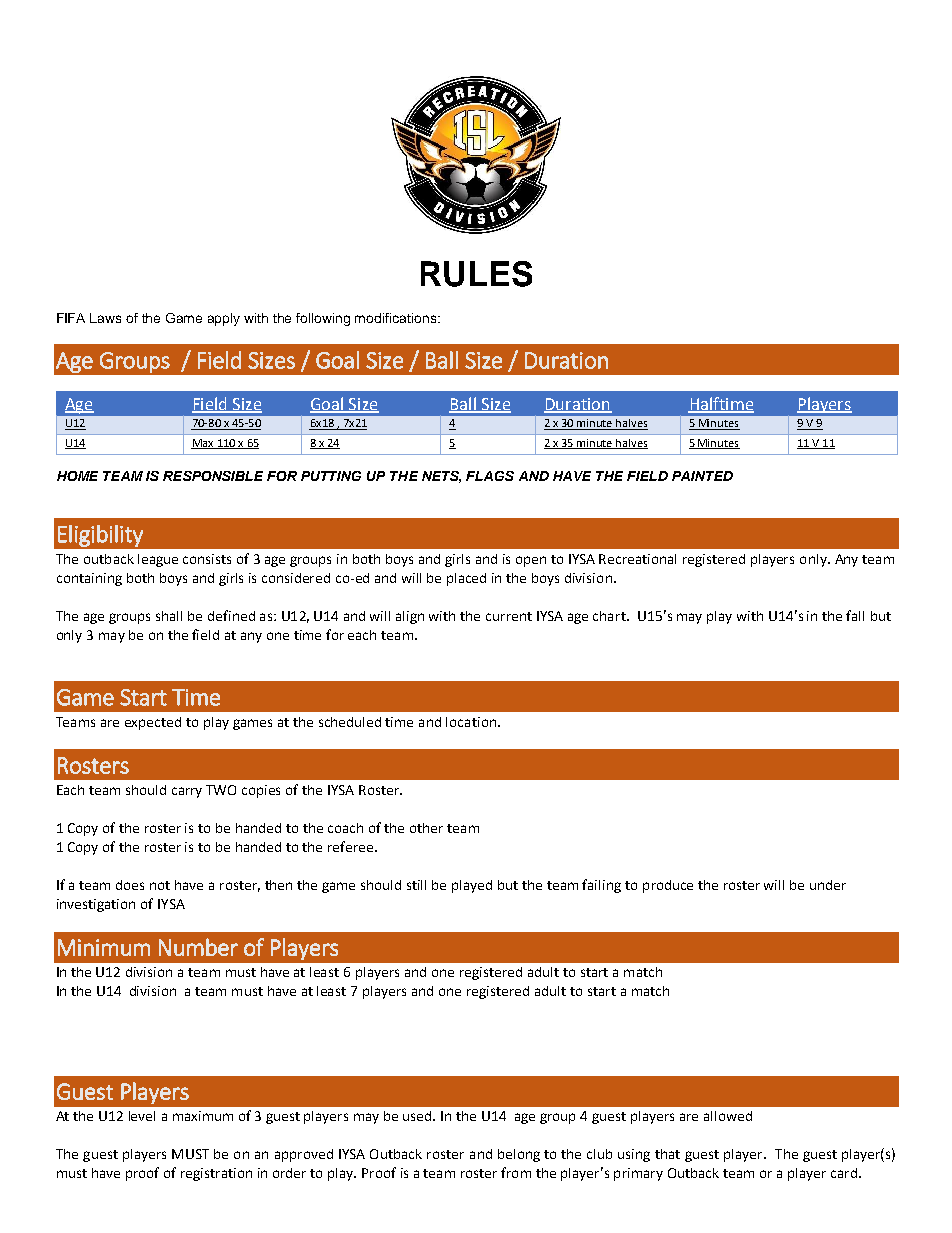  What do you see at coordinates (828, 885) in the document?
I see `under` at bounding box center [828, 885].
